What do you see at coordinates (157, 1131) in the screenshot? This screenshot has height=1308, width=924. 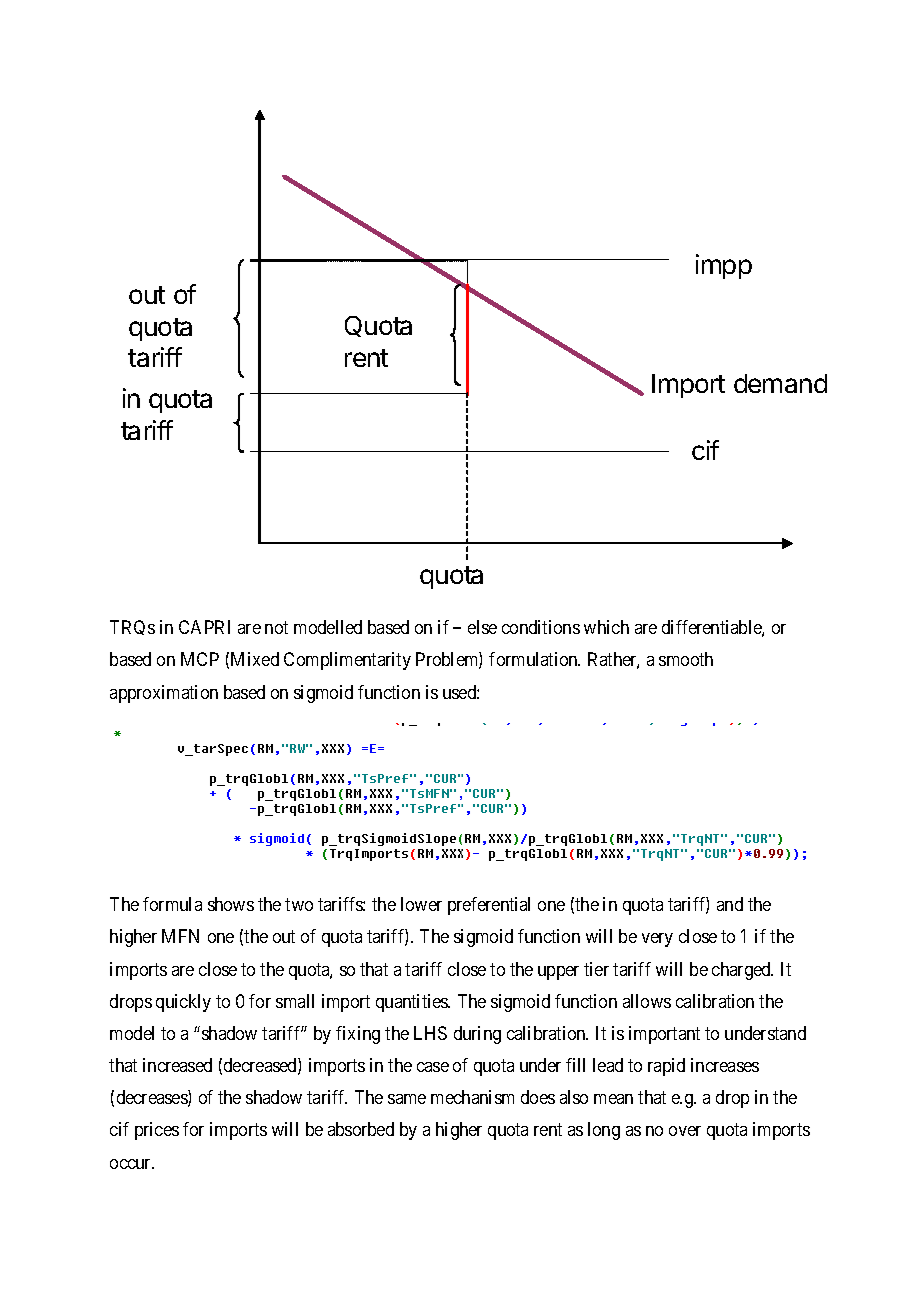 I see `prices` at bounding box center [157, 1131].
